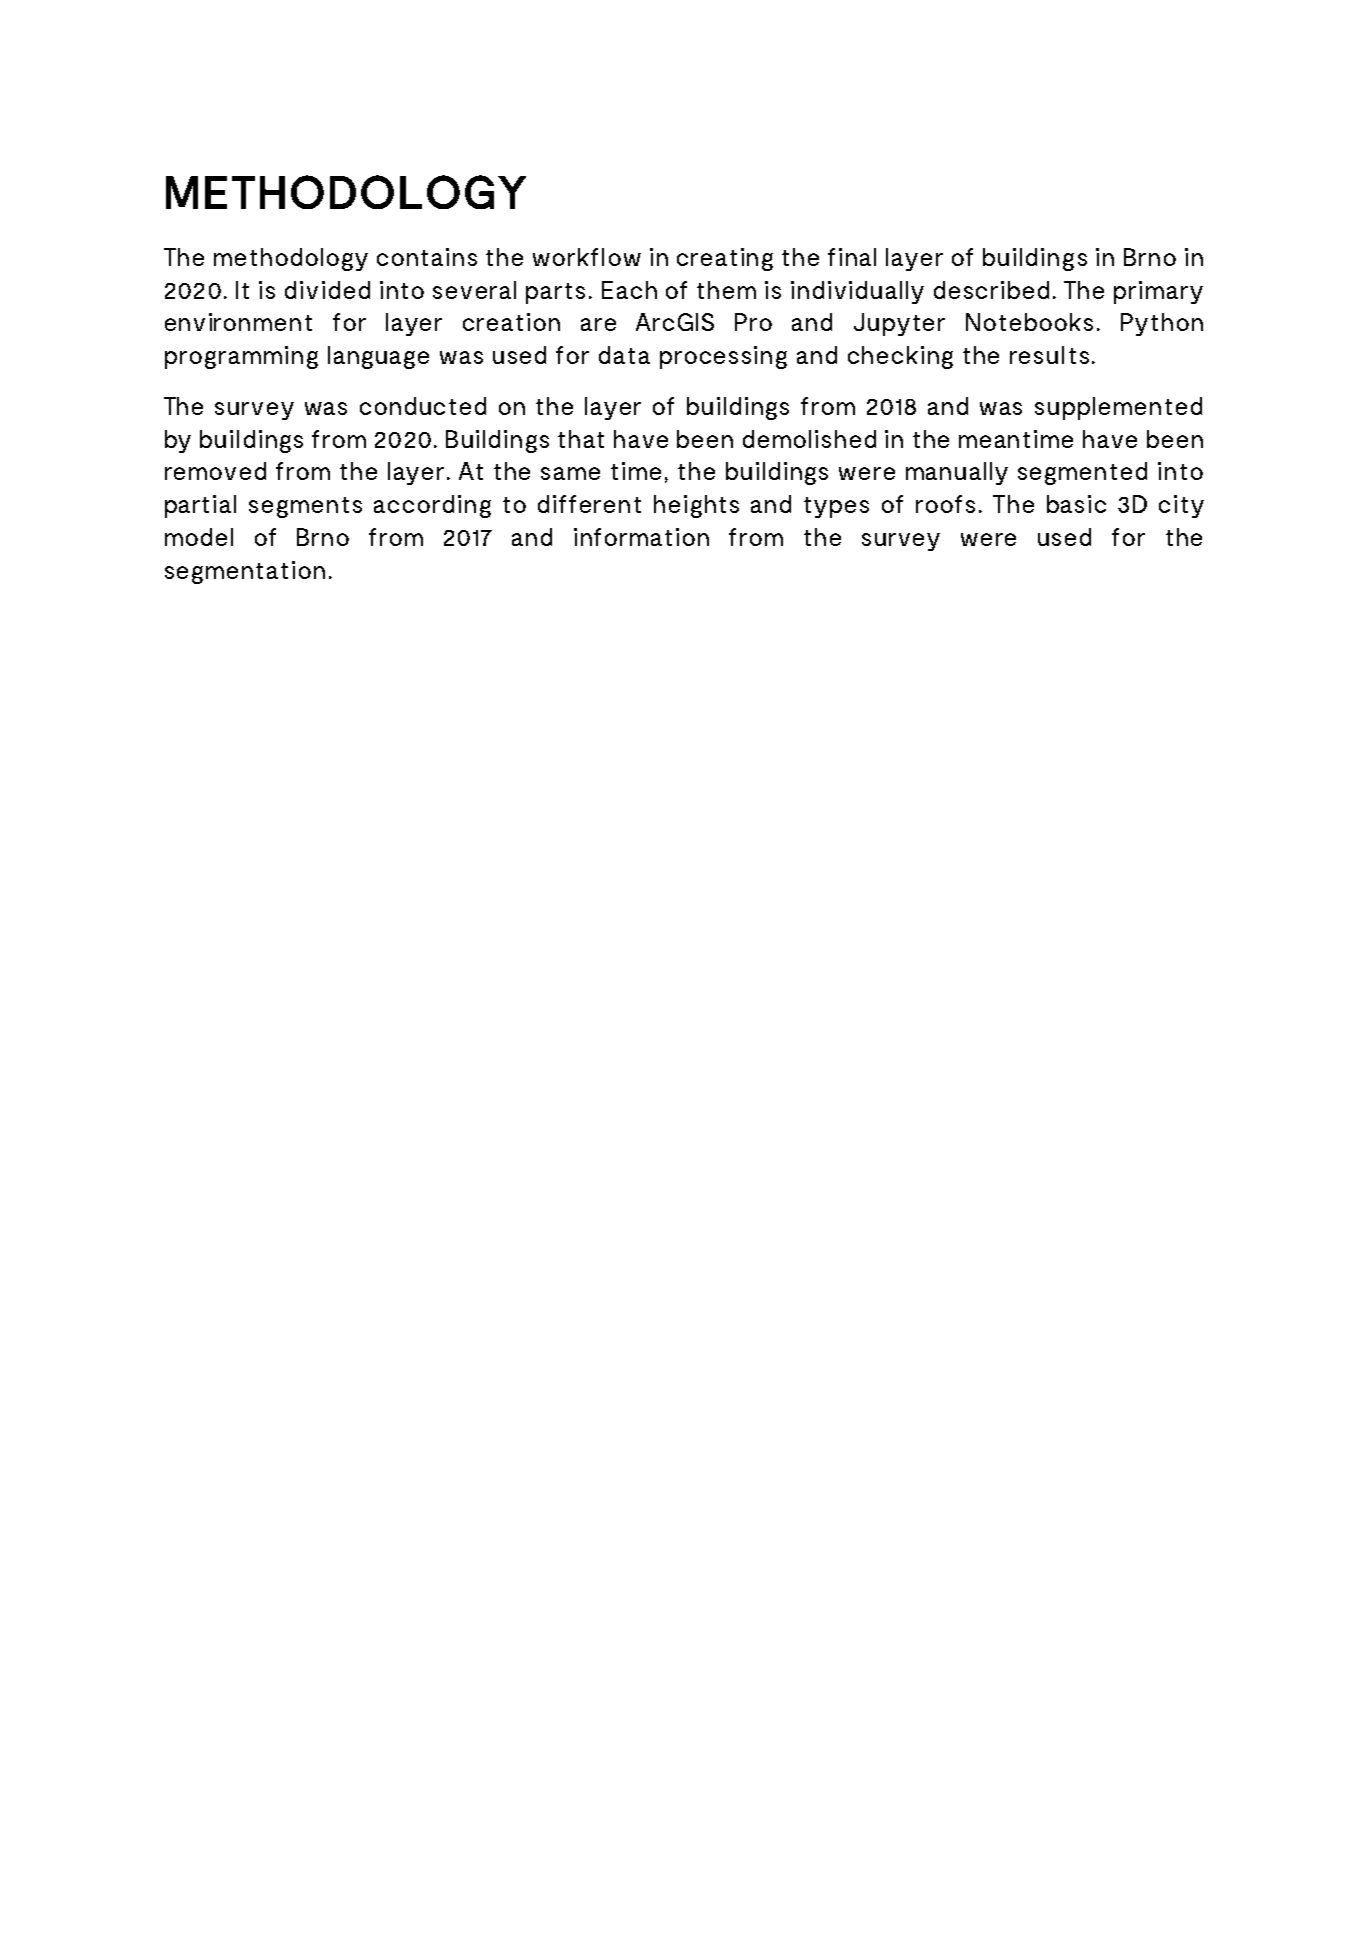 The image size is (1367, 1933). What do you see at coordinates (723, 357) in the image?
I see `processing` at bounding box center [723, 357].
